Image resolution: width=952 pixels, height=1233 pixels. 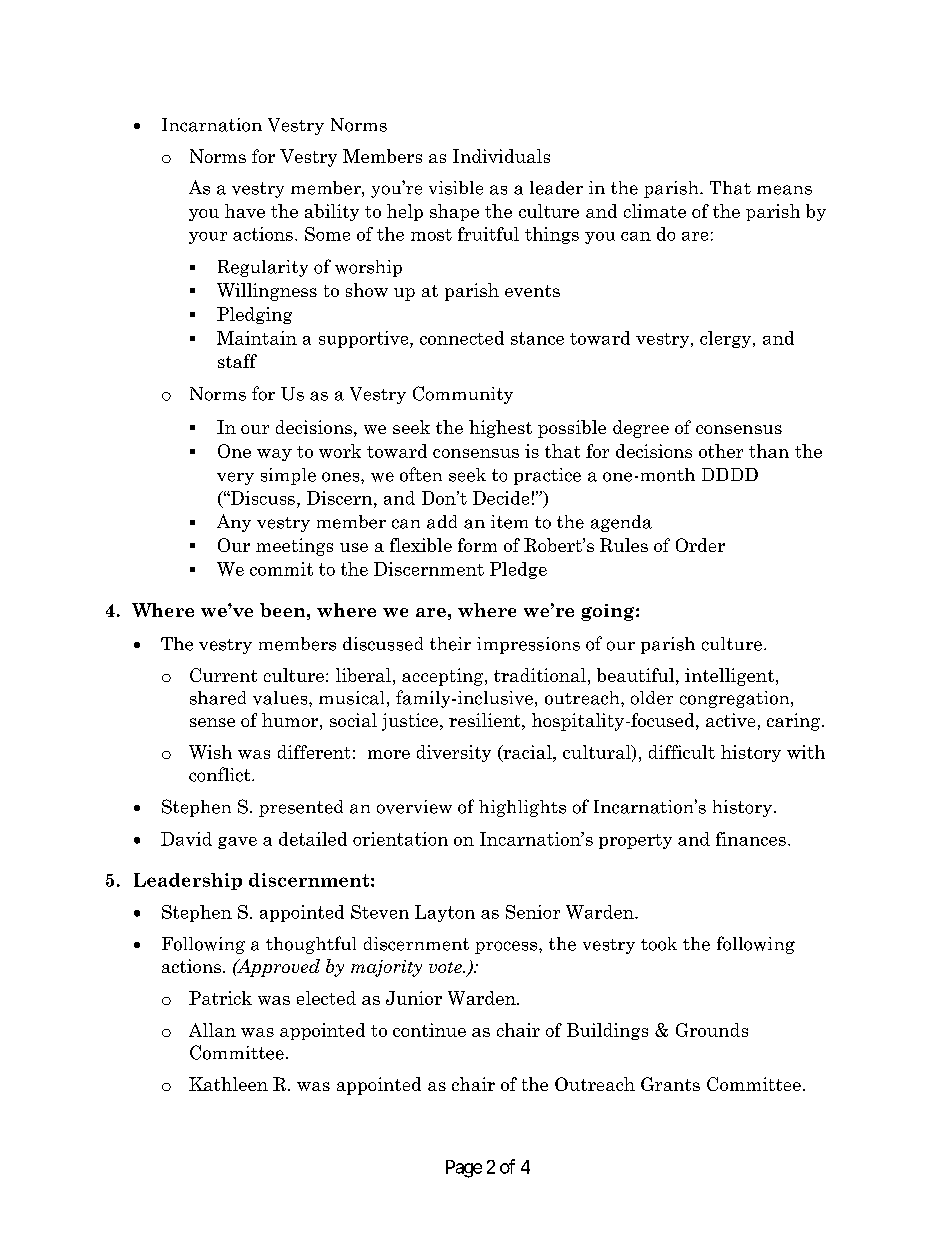 I want to click on Current, so click(x=223, y=675).
